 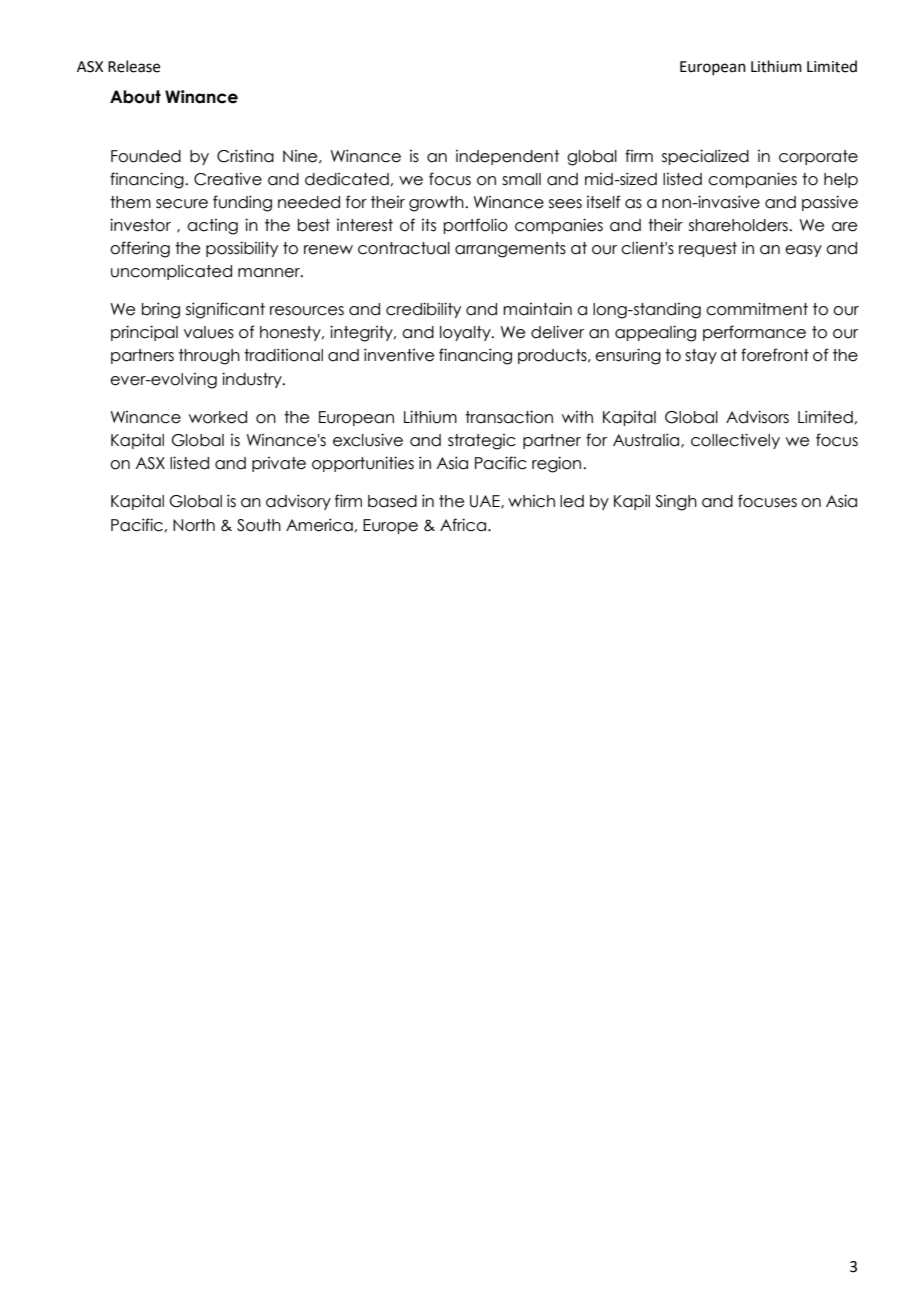 I want to click on specialized, so click(x=705, y=157).
